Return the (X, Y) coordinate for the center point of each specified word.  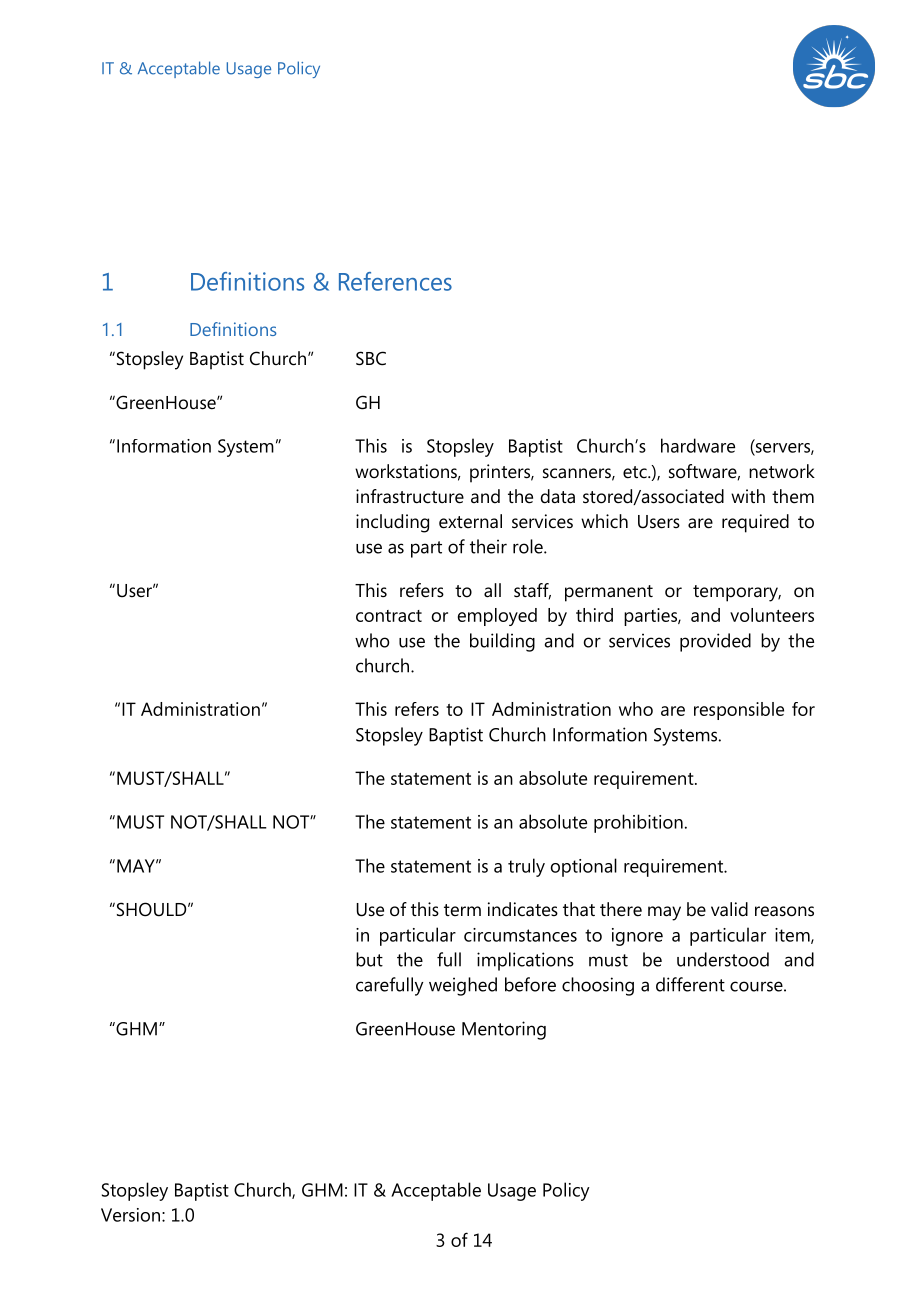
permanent (609, 593)
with (748, 496)
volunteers (772, 615)
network (782, 471)
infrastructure (410, 496)
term (462, 910)
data (558, 496)
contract (389, 616)
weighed (463, 986)
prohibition (638, 823)
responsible (739, 711)
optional (584, 867)
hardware (698, 445)
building (502, 642)
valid (729, 909)
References (395, 281)
